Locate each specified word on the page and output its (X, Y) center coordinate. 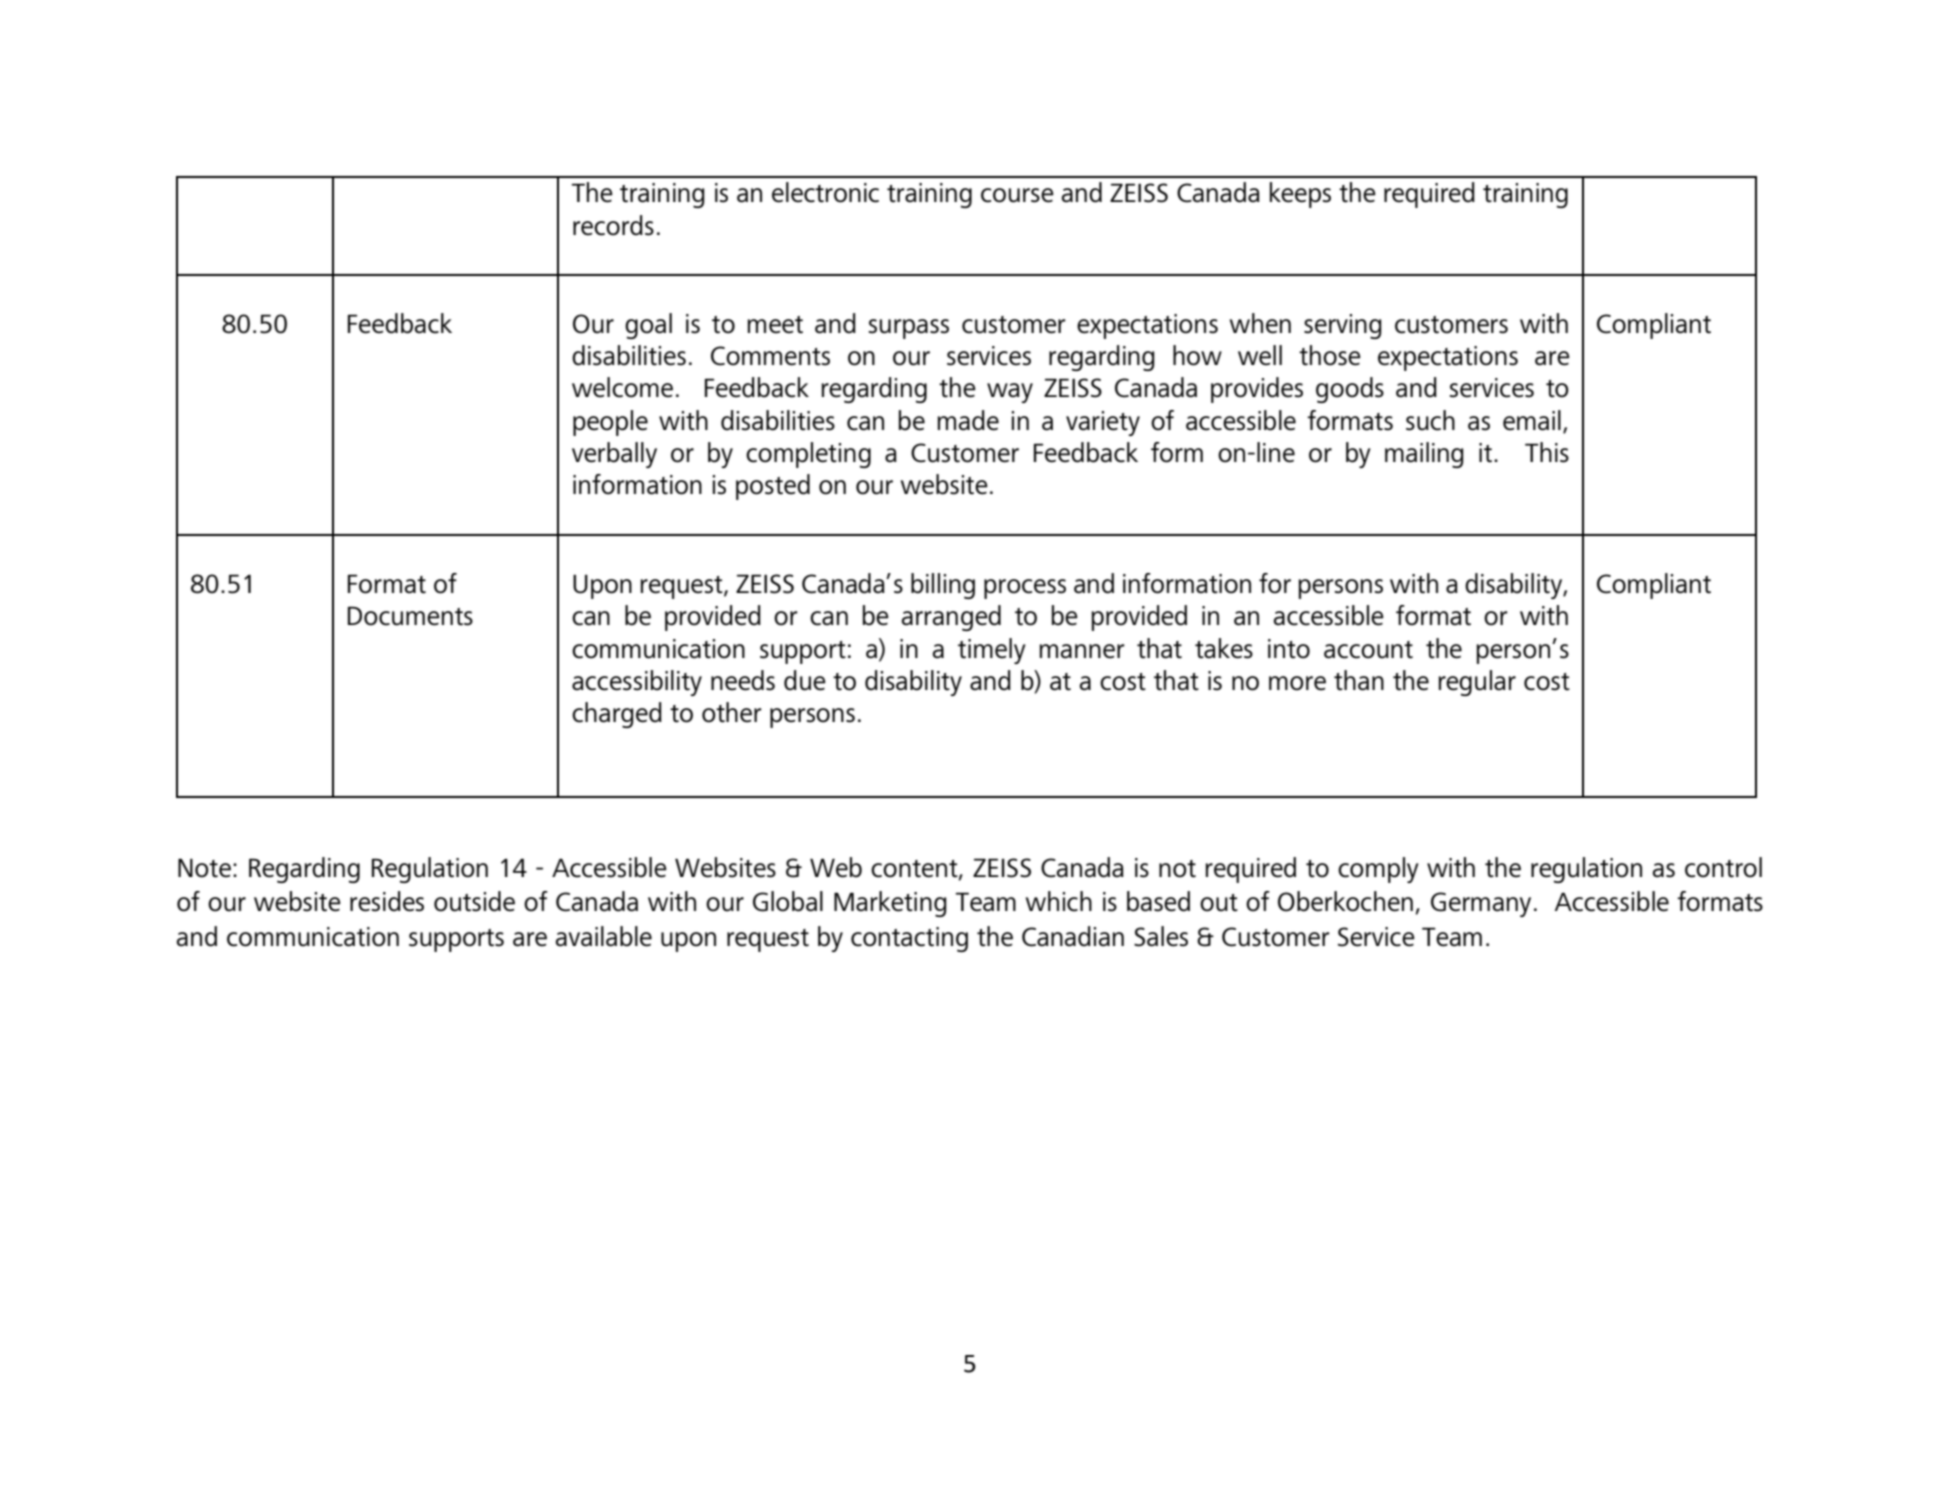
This (1547, 452)
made (968, 420)
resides (387, 901)
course (1017, 195)
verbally (614, 455)
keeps (1300, 195)
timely (992, 651)
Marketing (890, 904)
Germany (1481, 904)
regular (1477, 683)
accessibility (637, 683)
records (613, 225)
